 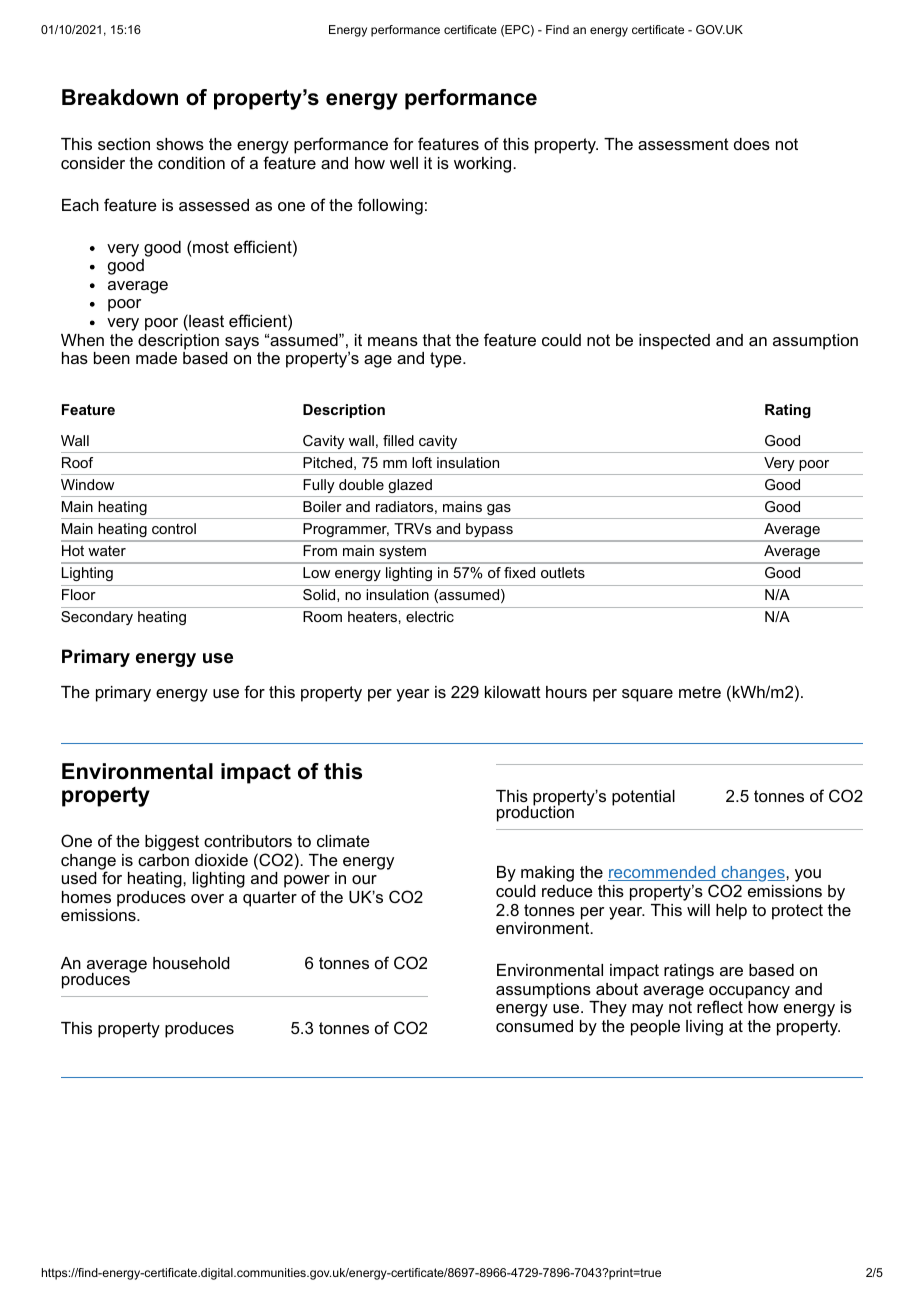 I want to click on does, so click(x=752, y=144).
